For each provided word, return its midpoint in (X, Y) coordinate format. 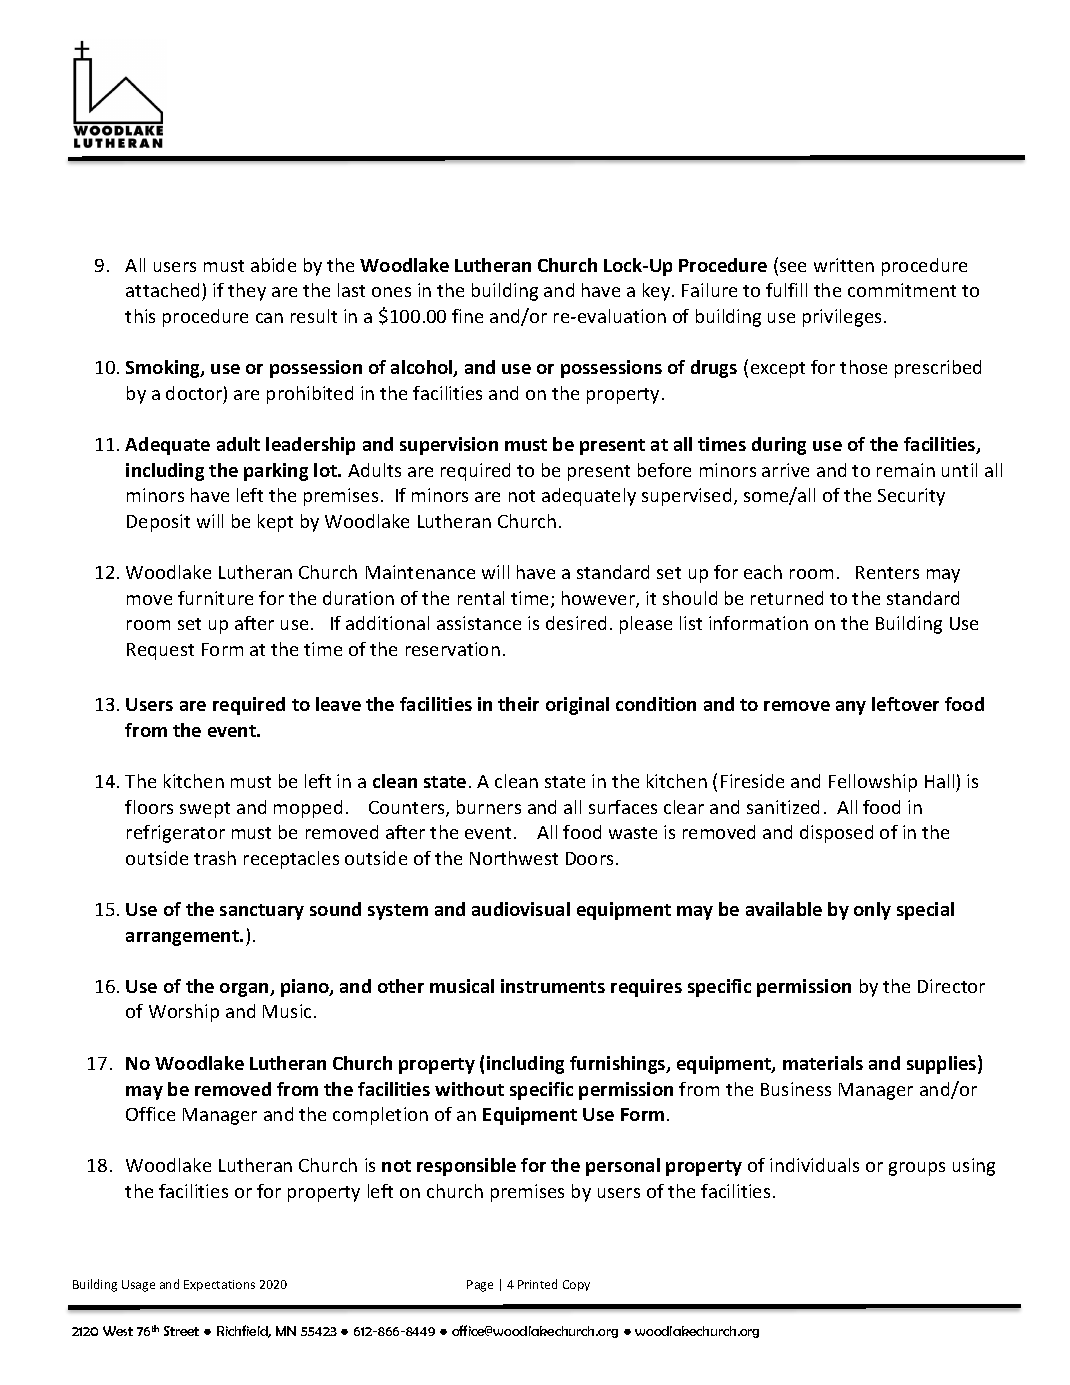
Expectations (219, 1285)
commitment (902, 290)
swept (205, 810)
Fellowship (873, 783)
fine (467, 316)
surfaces (623, 807)
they (247, 292)
